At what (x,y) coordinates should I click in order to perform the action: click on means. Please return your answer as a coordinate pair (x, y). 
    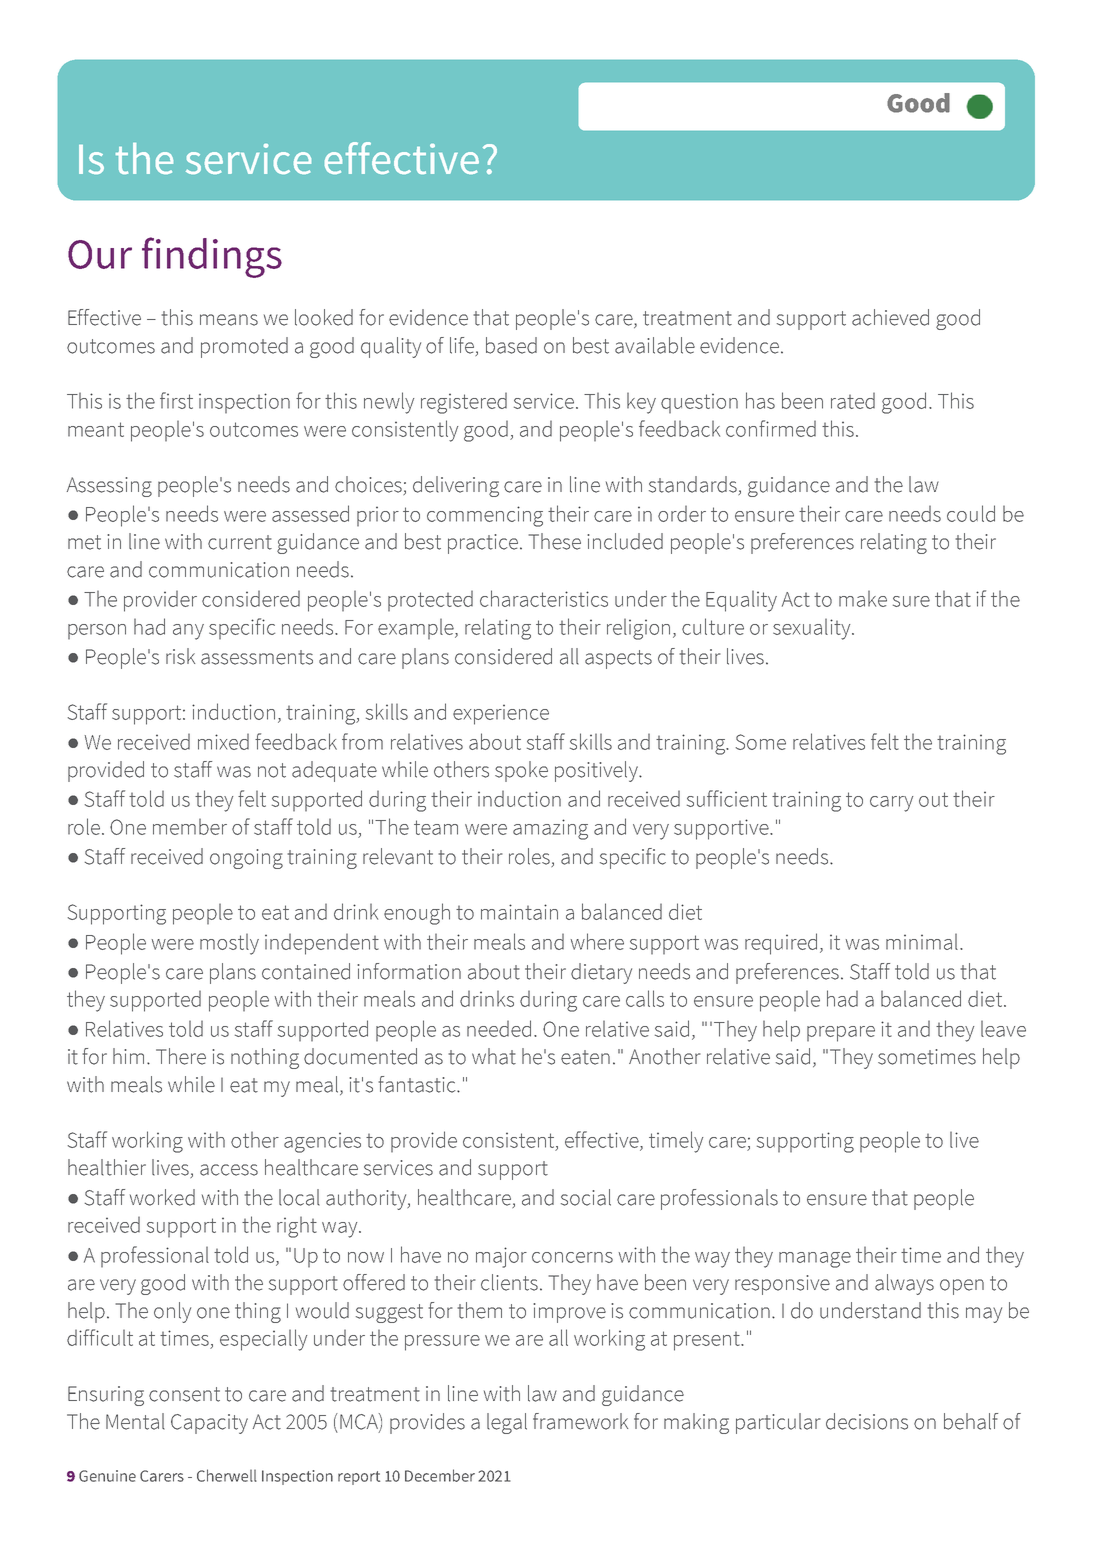
    Looking at the image, I should click on (229, 320).
